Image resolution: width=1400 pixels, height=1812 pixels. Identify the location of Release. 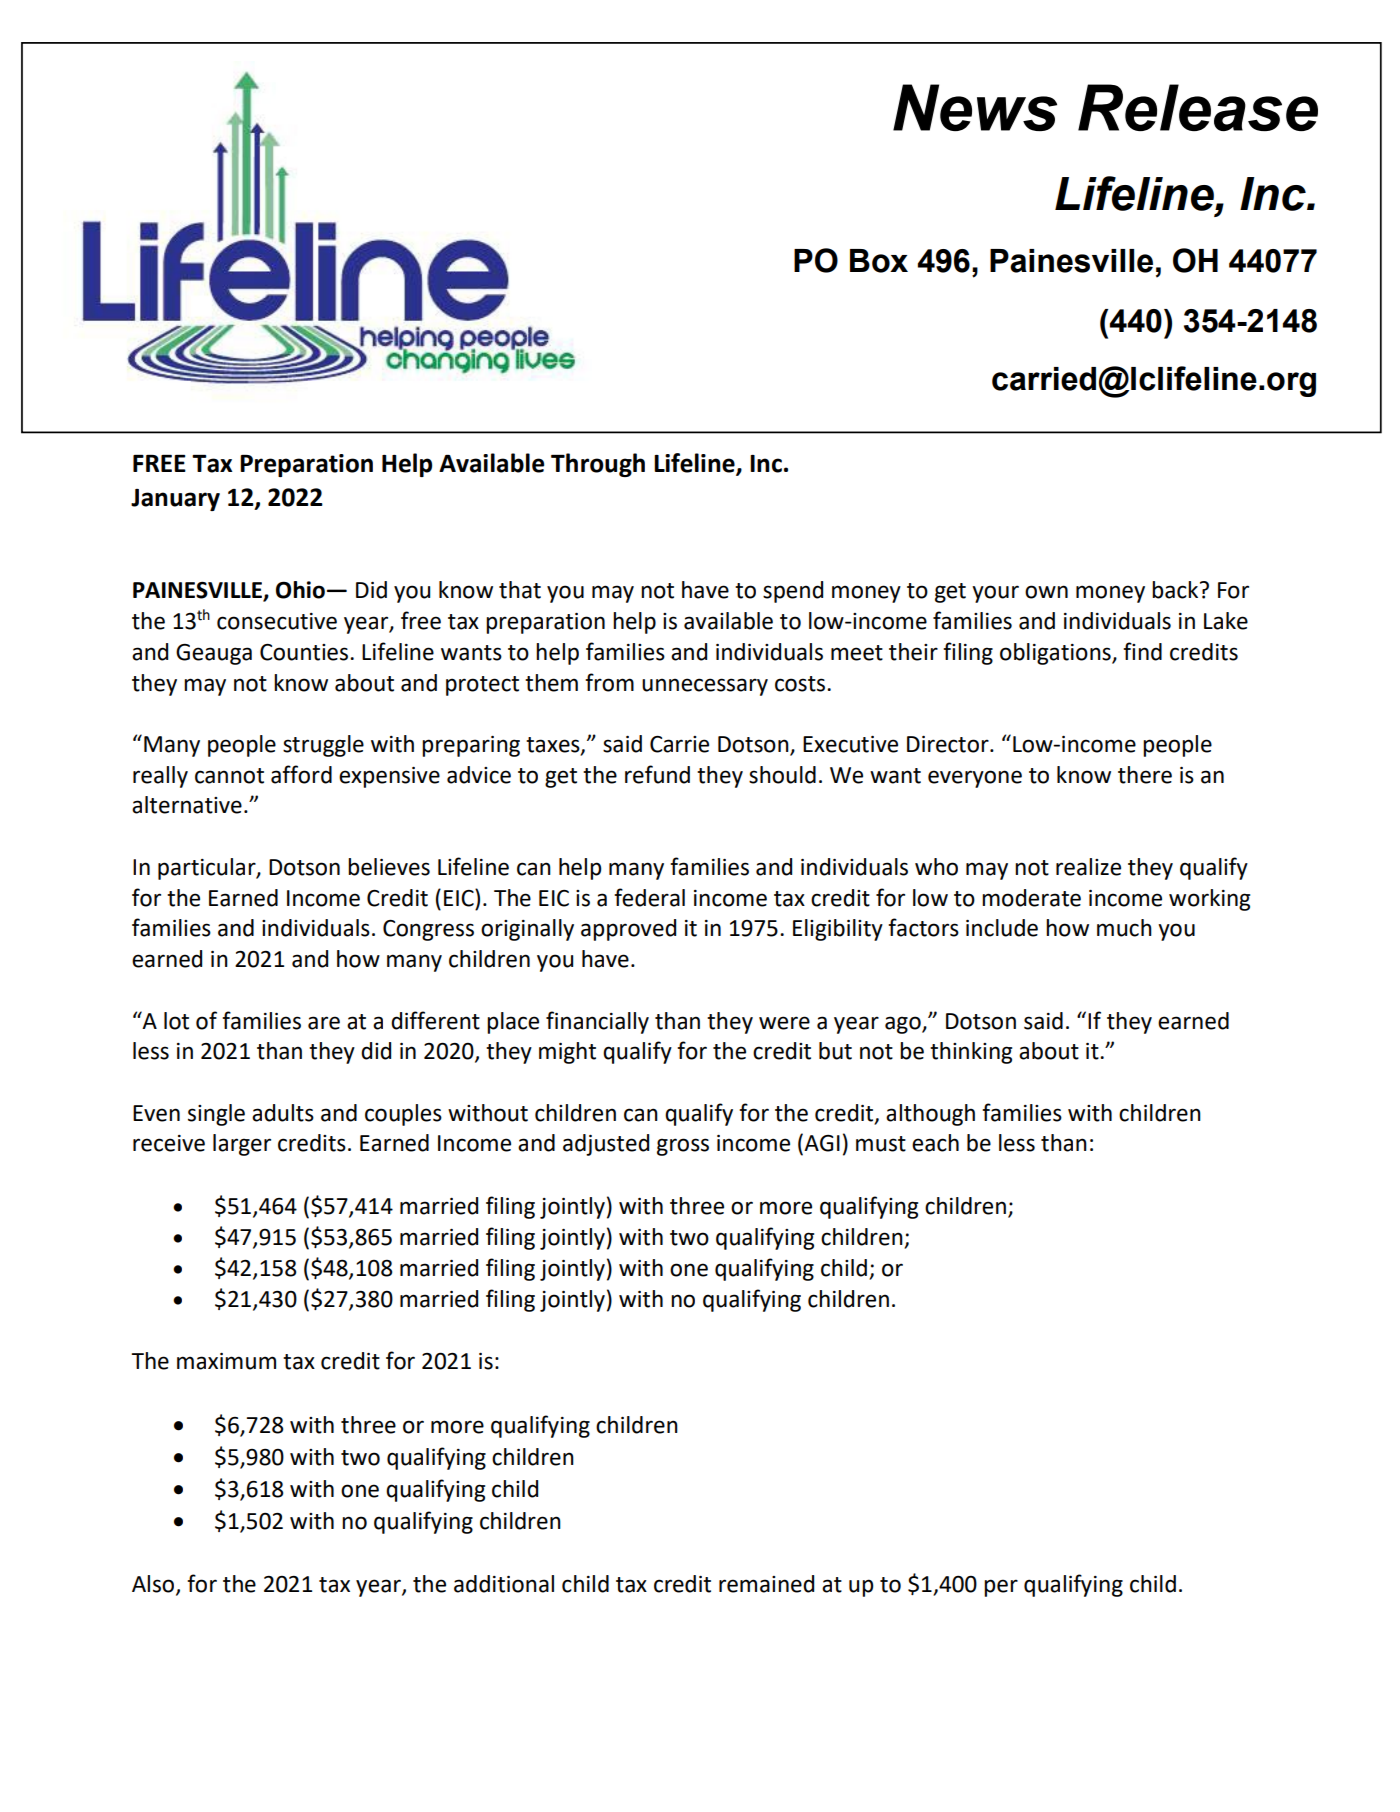
(1198, 107).
